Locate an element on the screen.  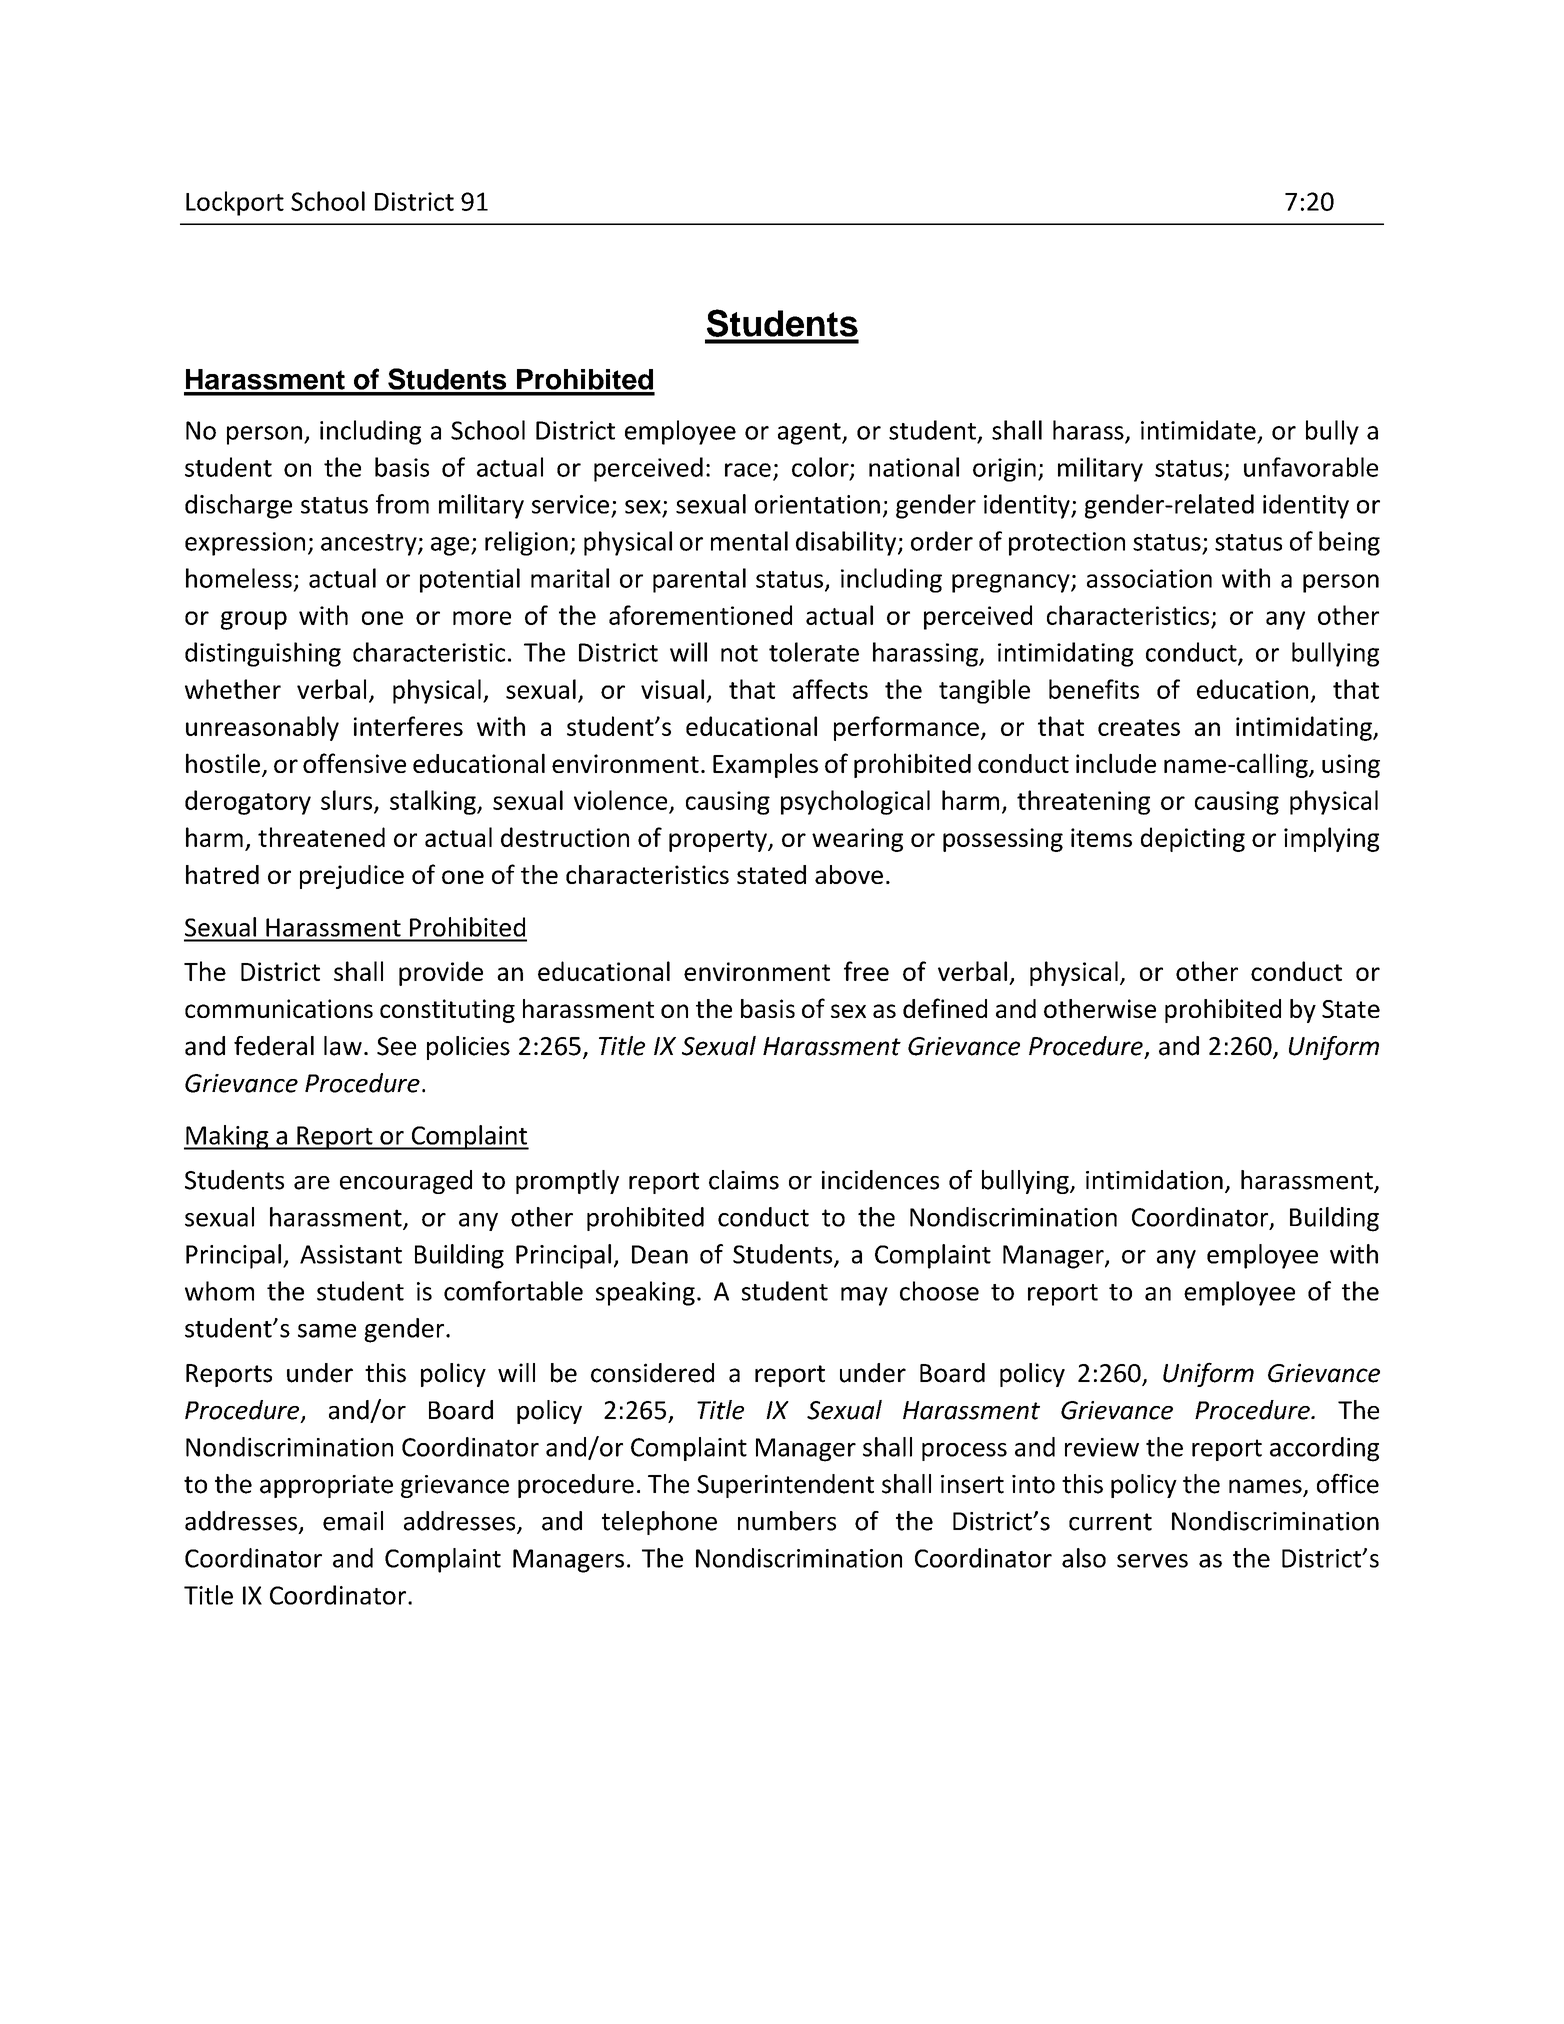
defined is located at coordinates (945, 1008).
